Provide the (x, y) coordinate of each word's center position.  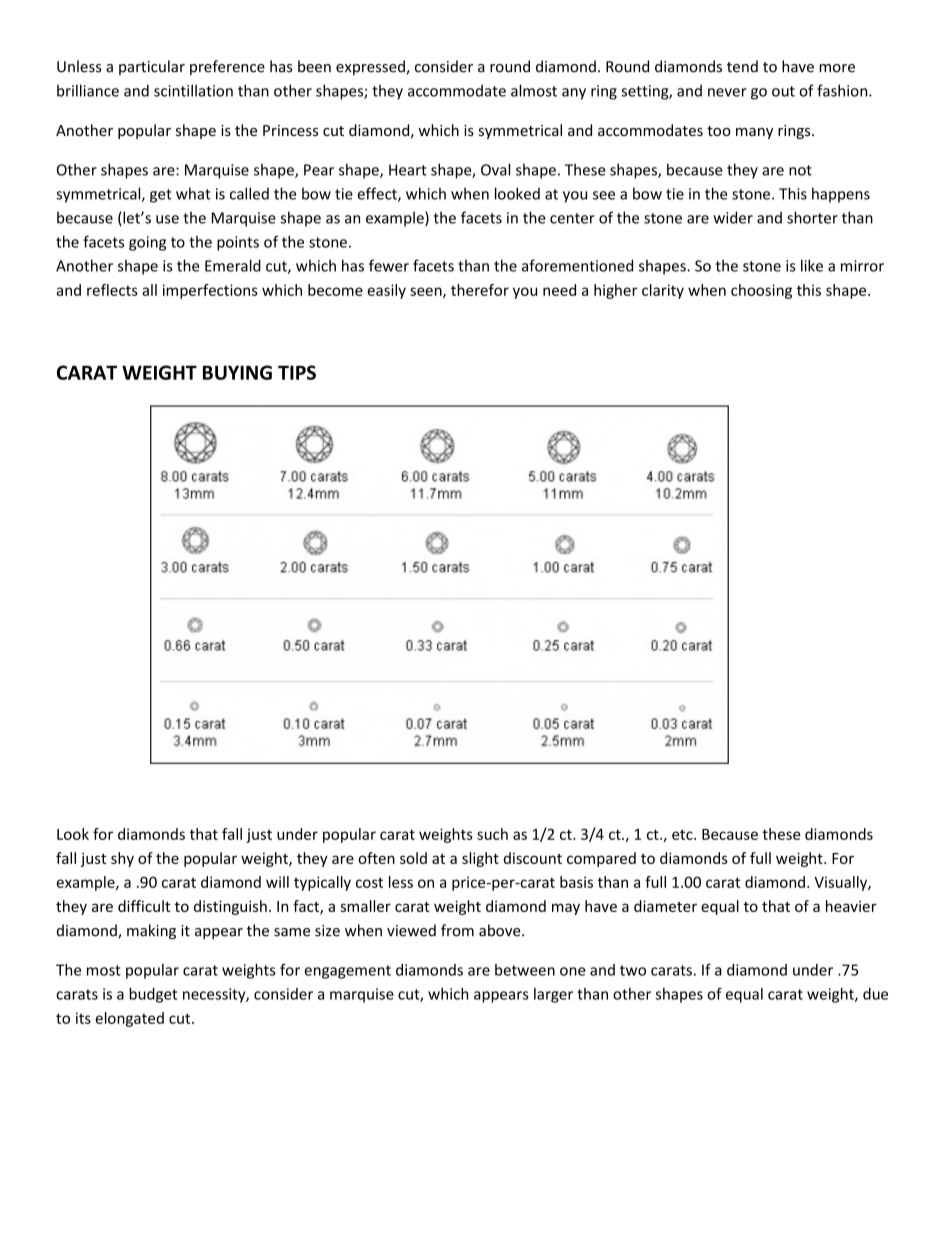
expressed (371, 67)
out (783, 91)
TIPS (297, 372)
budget (153, 995)
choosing (761, 291)
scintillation (193, 90)
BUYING (237, 372)
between (525, 970)
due (875, 994)
